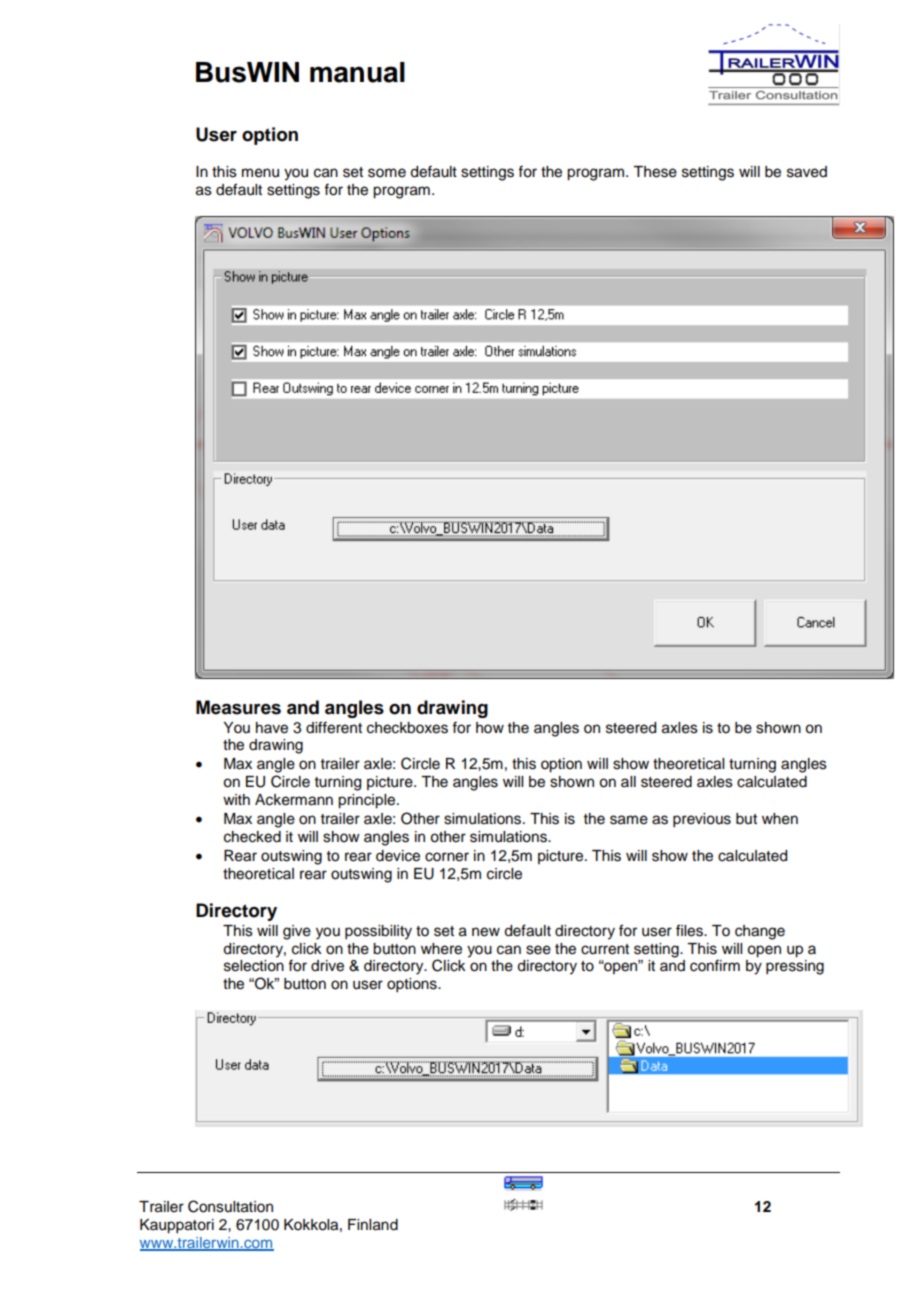  I want to click on some, so click(387, 173).
